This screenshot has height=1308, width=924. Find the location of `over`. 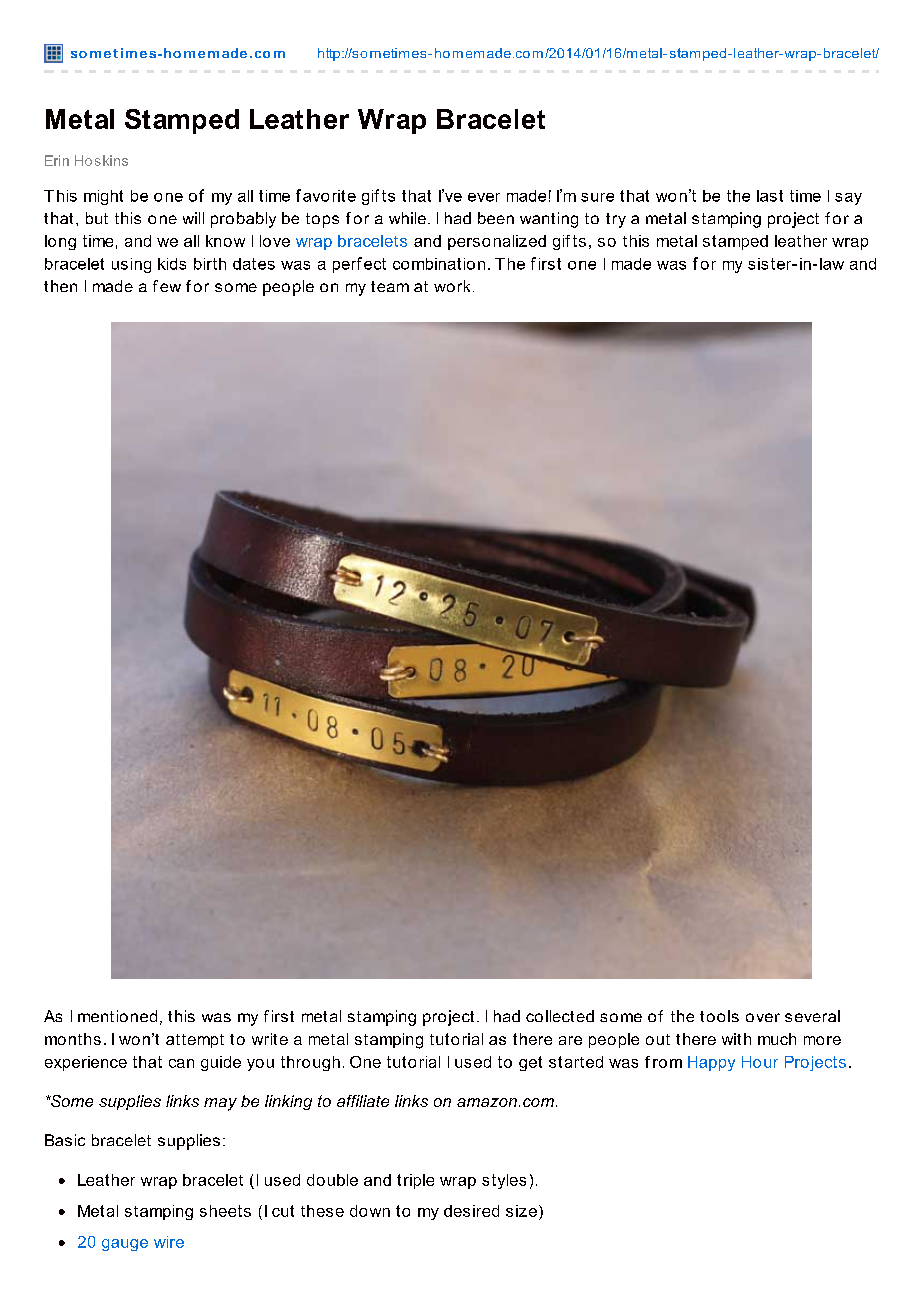

over is located at coordinates (763, 1017).
